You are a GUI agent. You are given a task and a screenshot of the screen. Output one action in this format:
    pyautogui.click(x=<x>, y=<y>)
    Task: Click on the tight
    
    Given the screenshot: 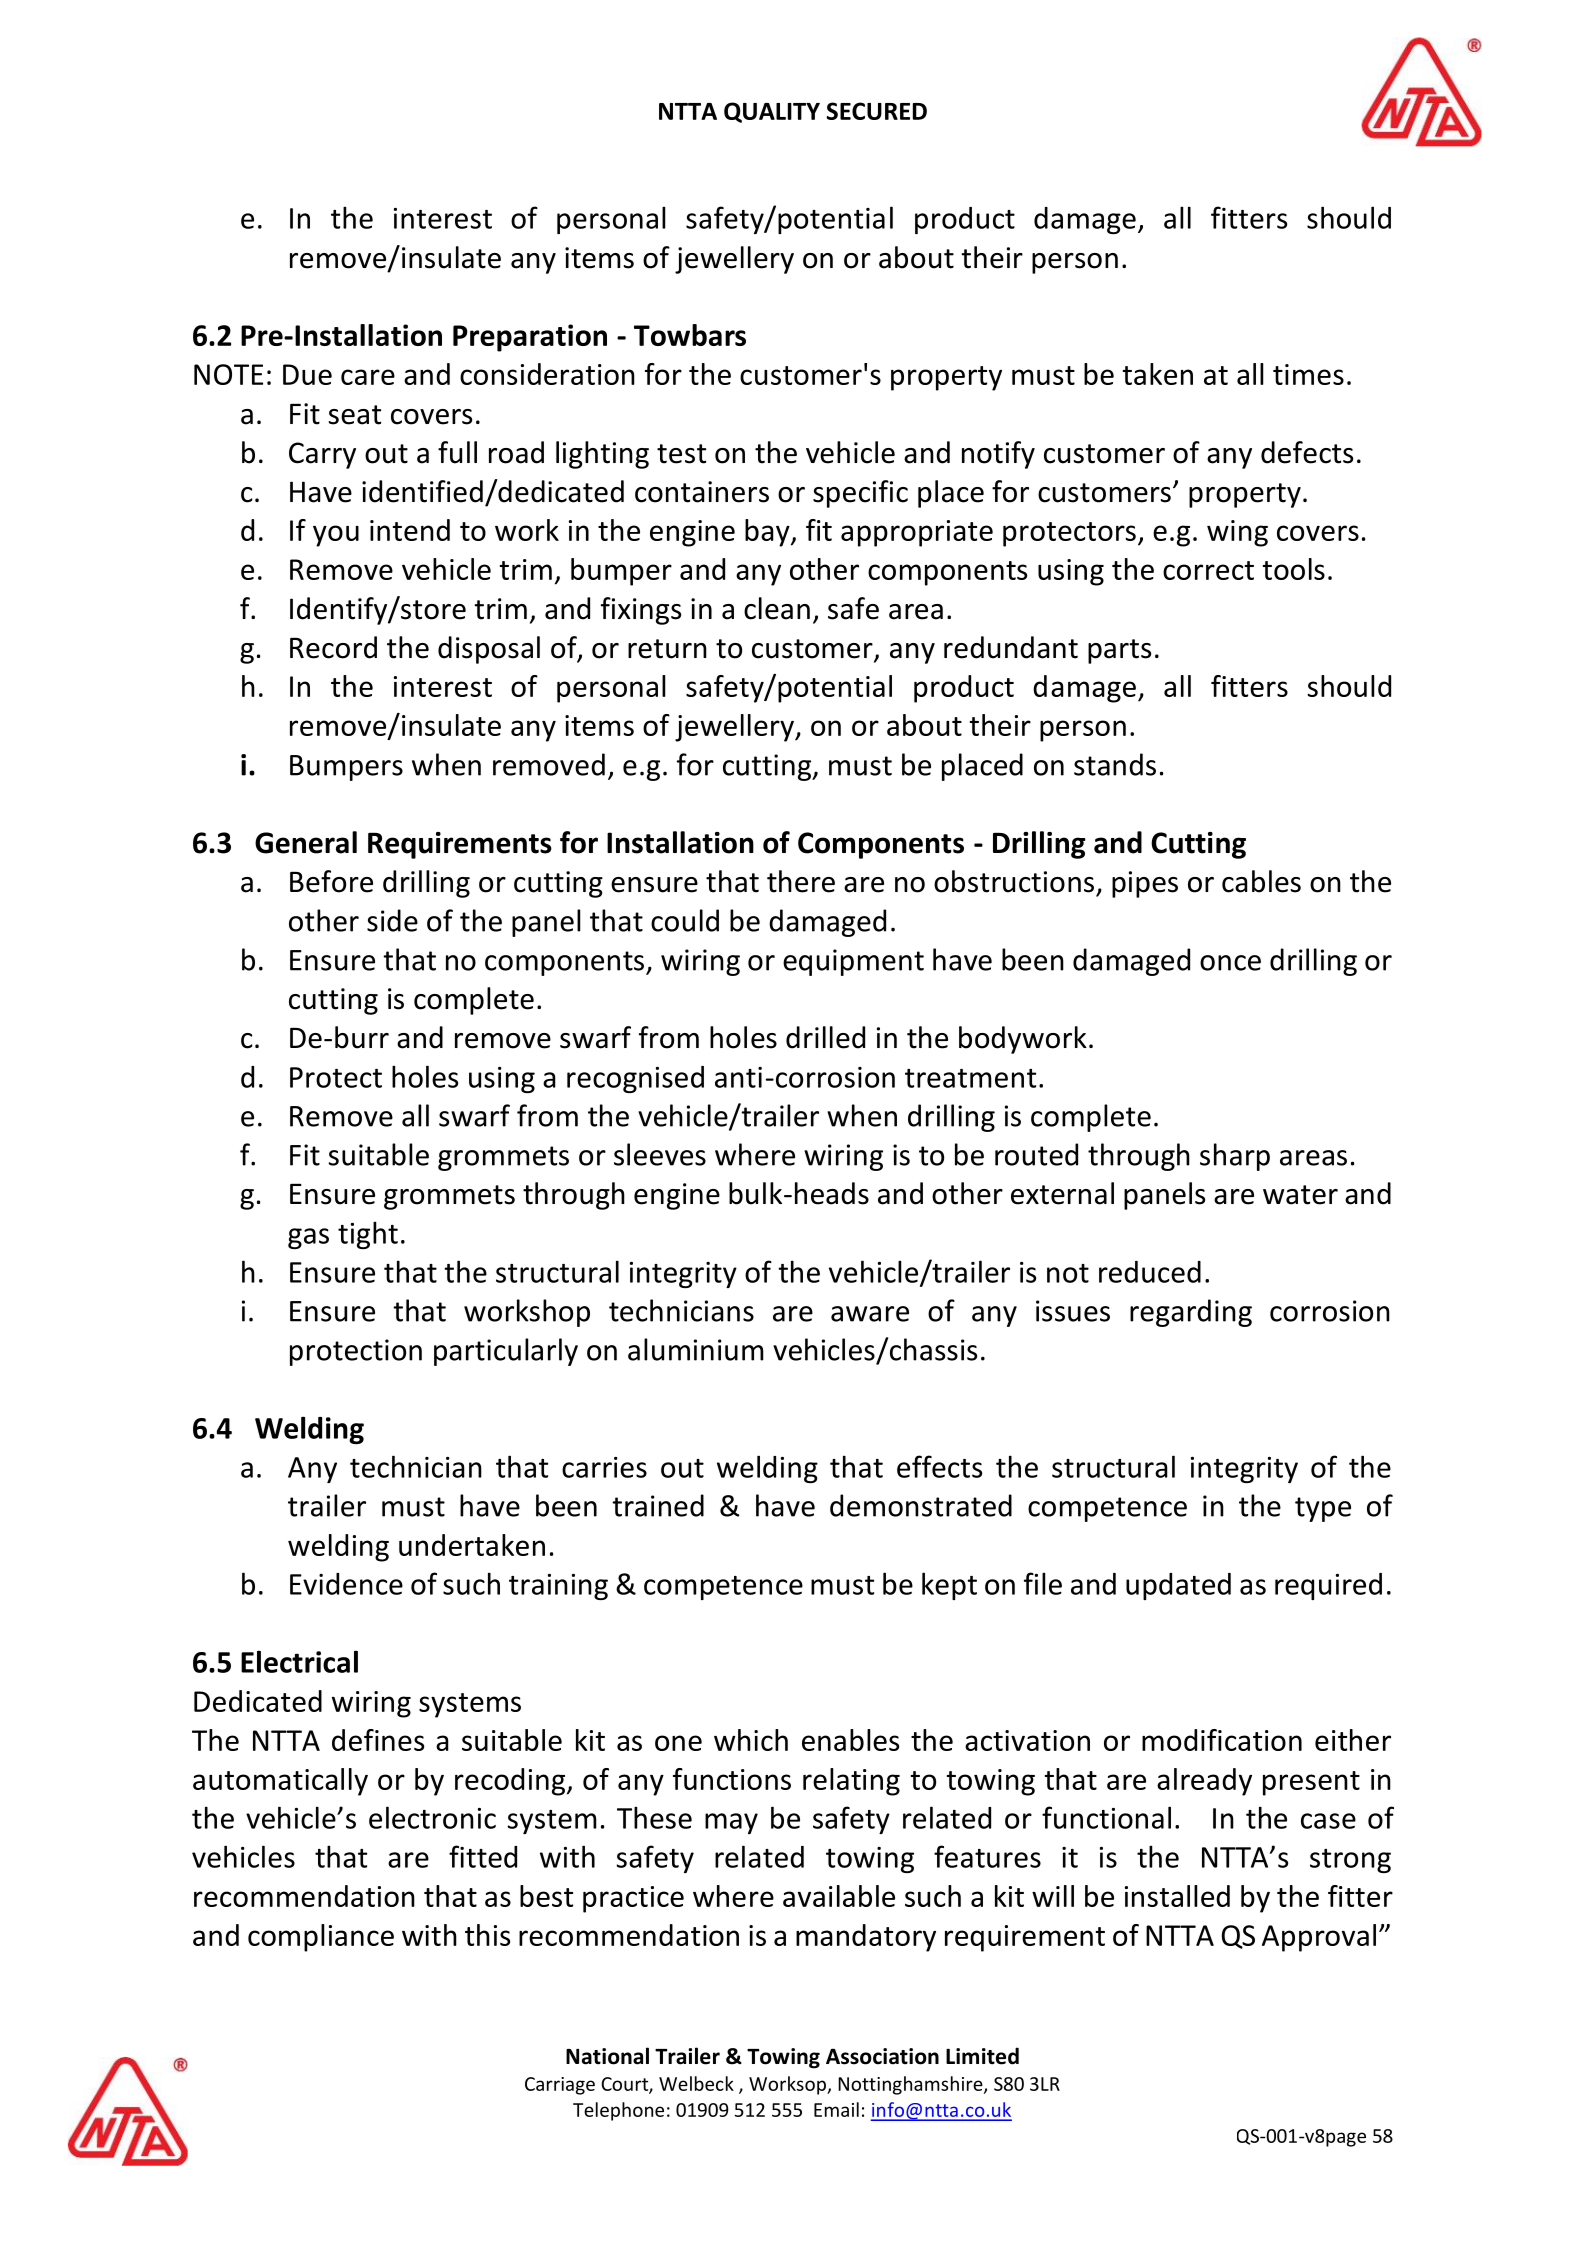 What is the action you would take?
    pyautogui.click(x=368, y=1235)
